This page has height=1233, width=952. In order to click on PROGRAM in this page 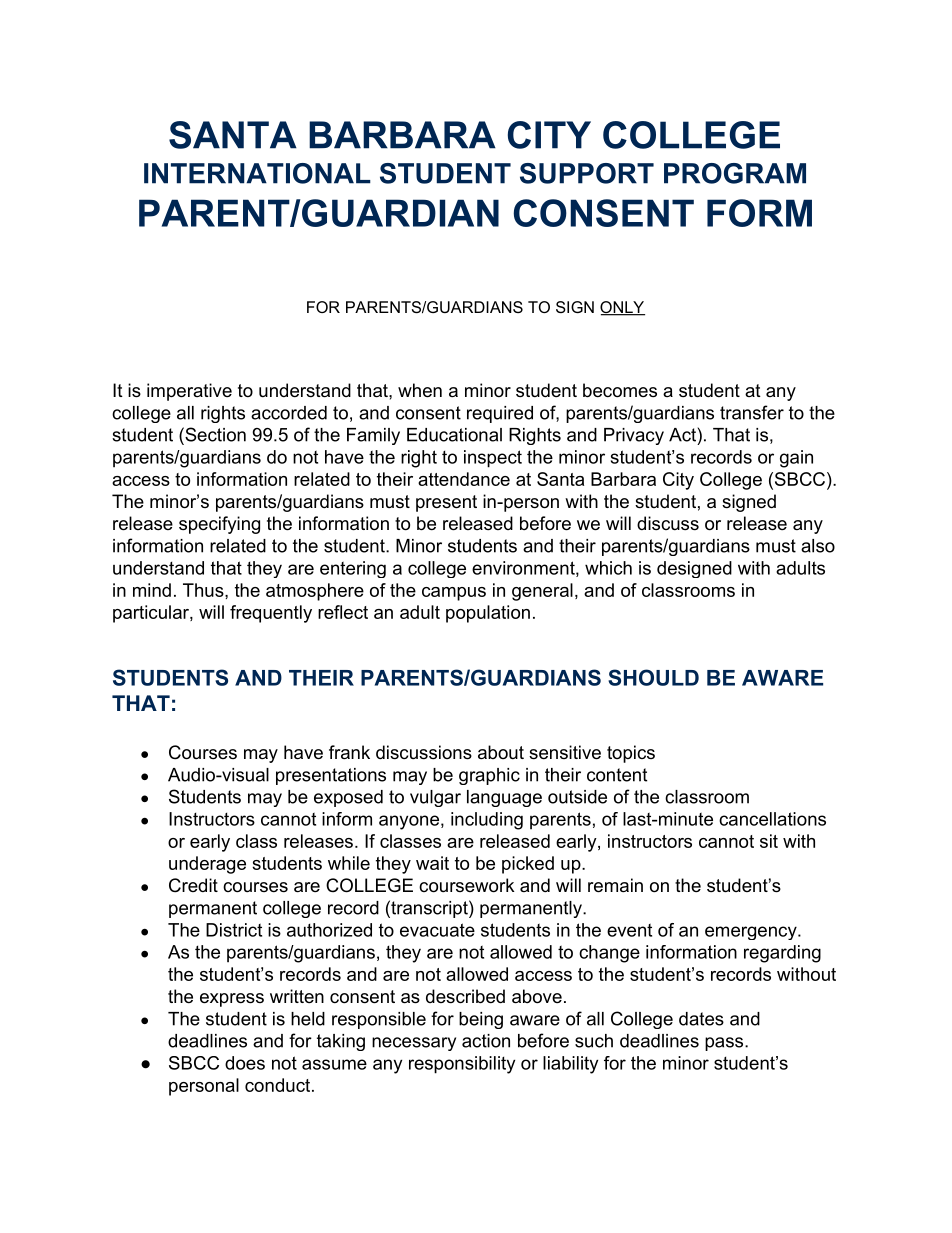, I will do `click(735, 173)`.
